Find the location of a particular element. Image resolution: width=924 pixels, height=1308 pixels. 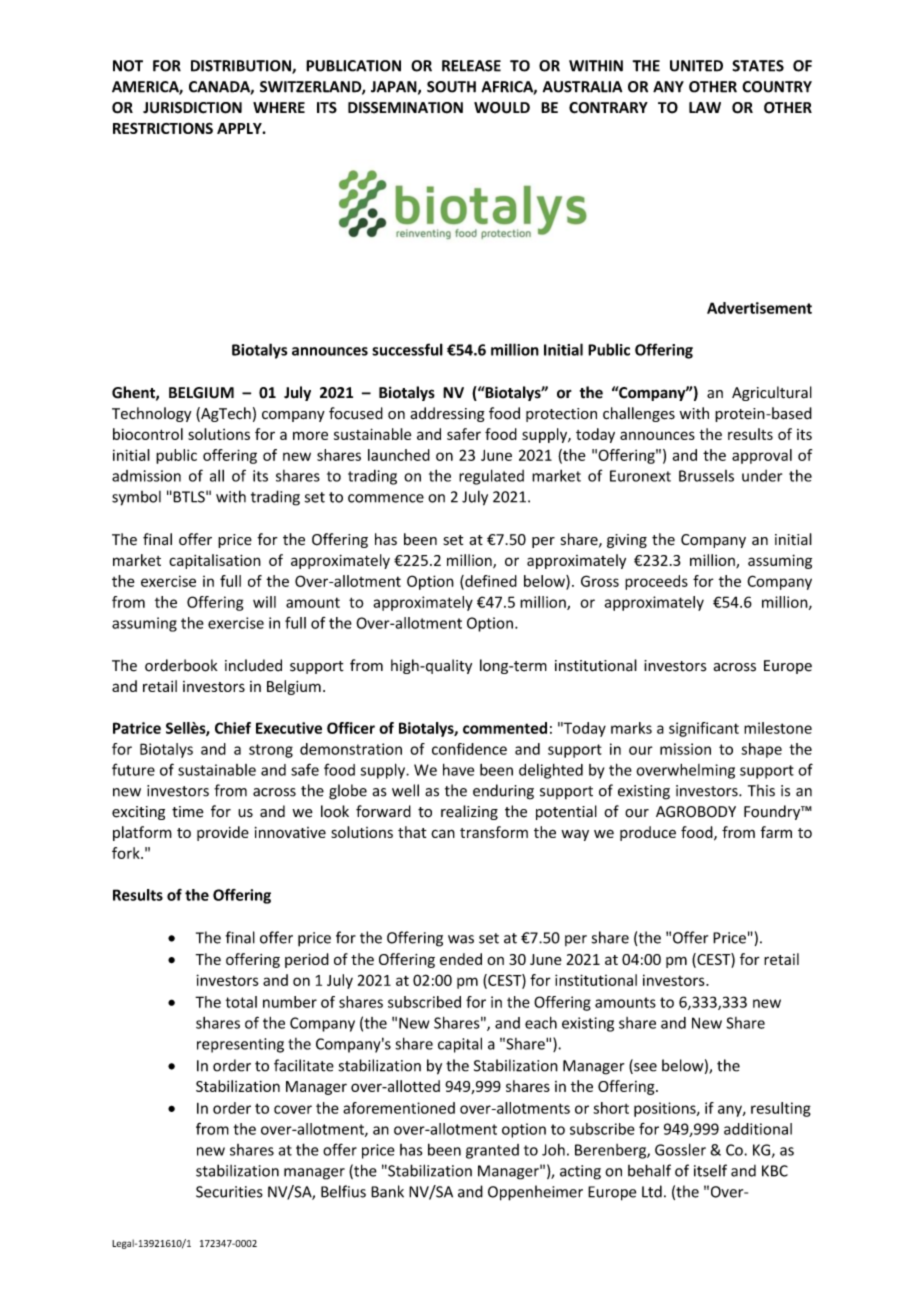

realizing is located at coordinates (469, 812).
